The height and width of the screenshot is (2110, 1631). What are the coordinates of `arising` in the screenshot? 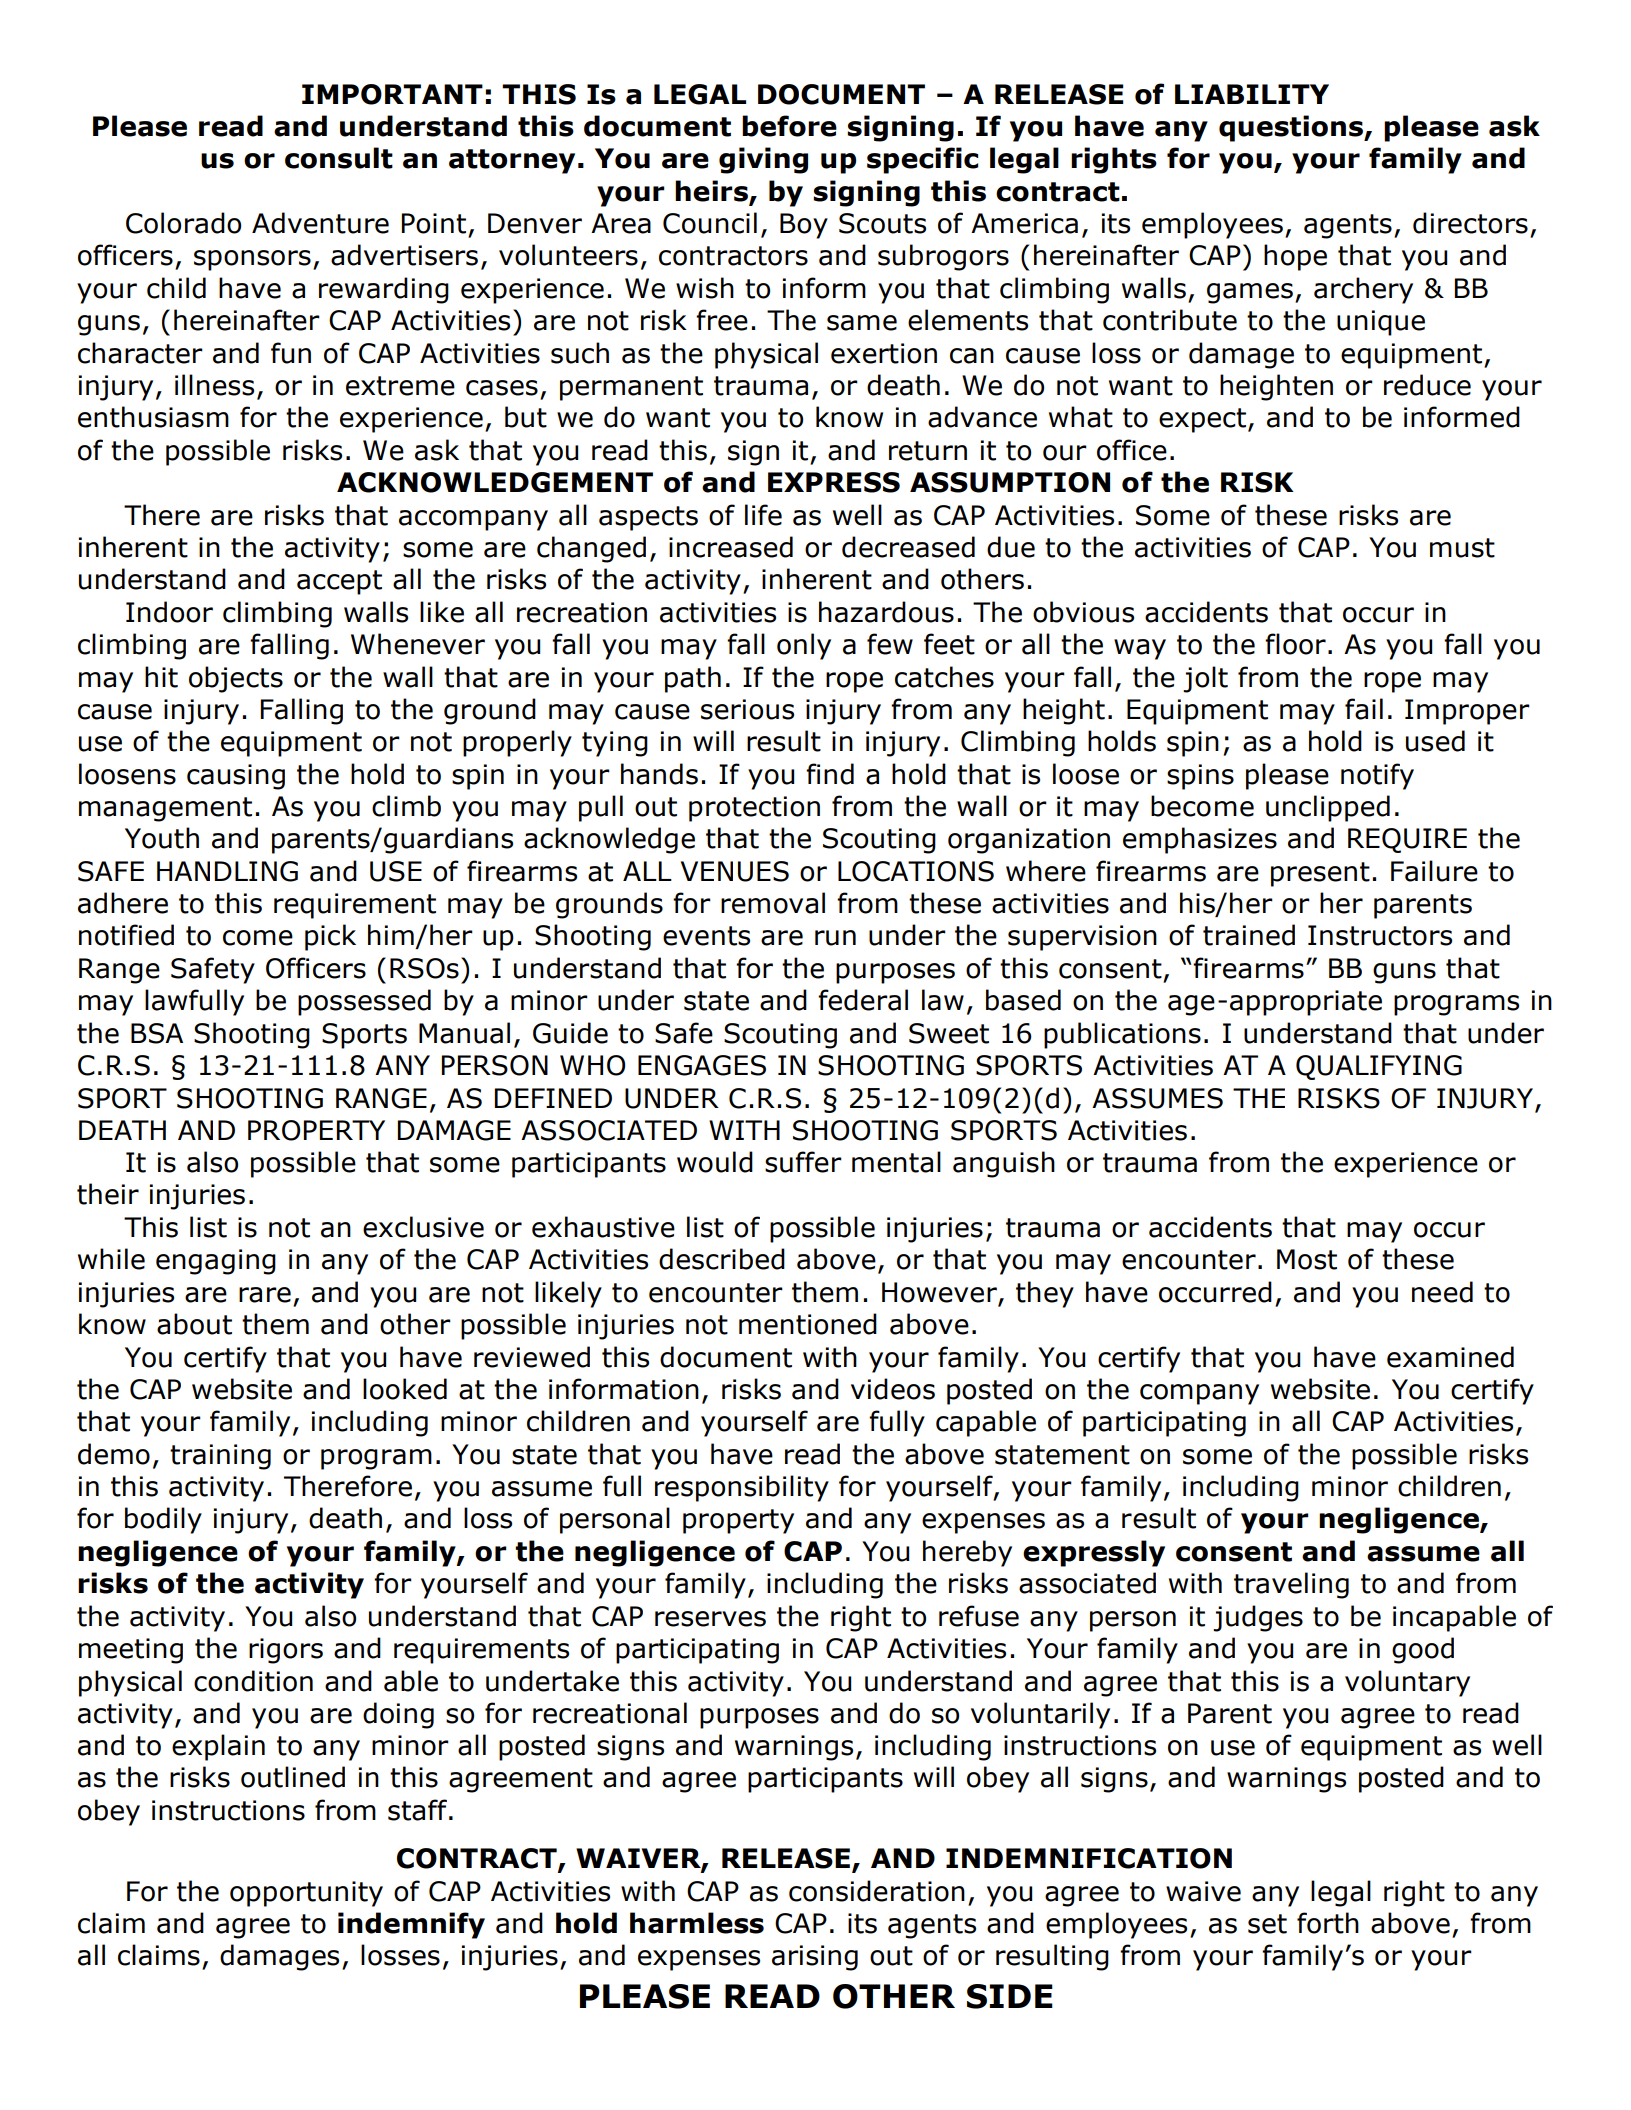 It's located at (815, 1958).
